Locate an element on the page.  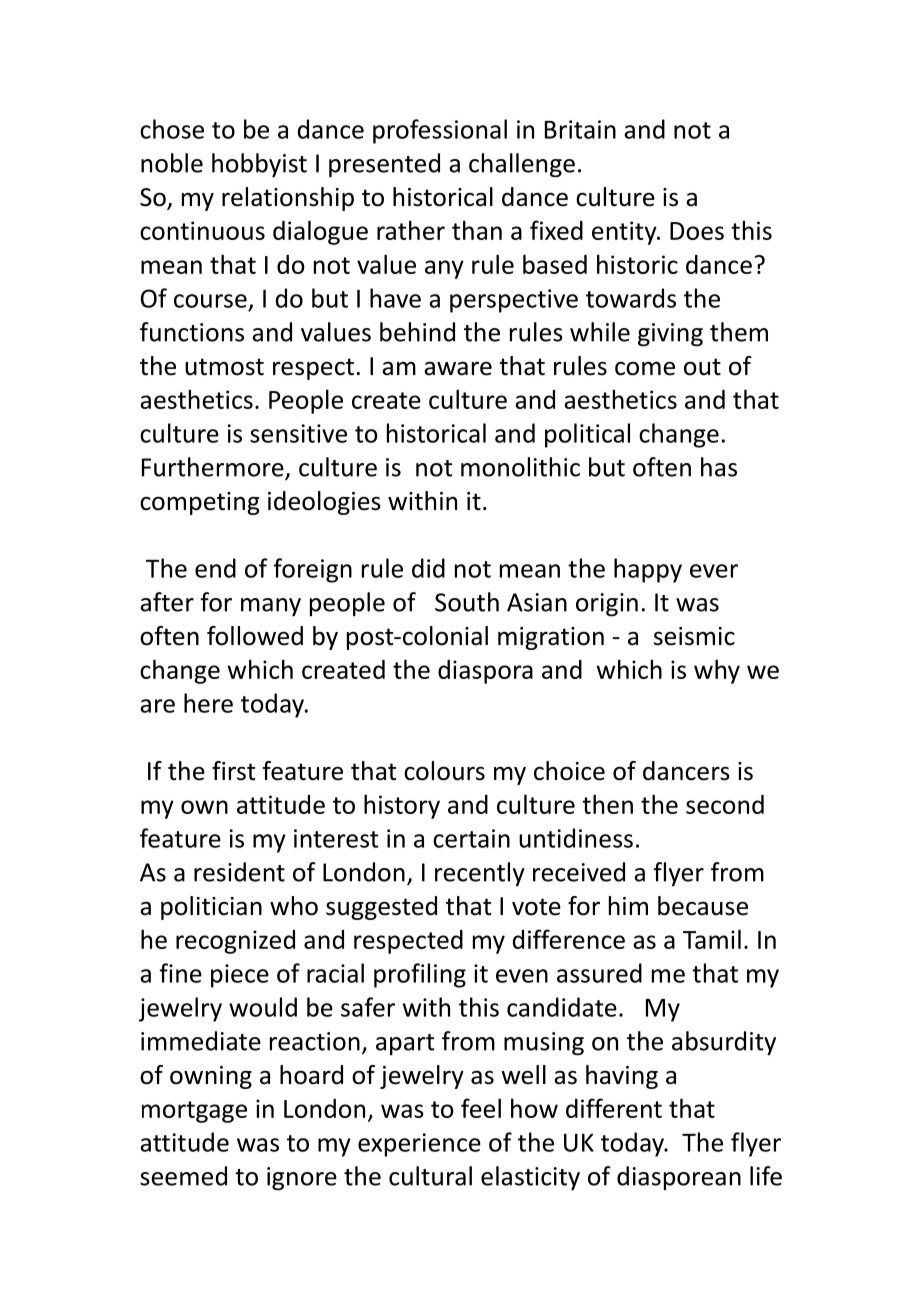
seismic is located at coordinates (694, 636).
